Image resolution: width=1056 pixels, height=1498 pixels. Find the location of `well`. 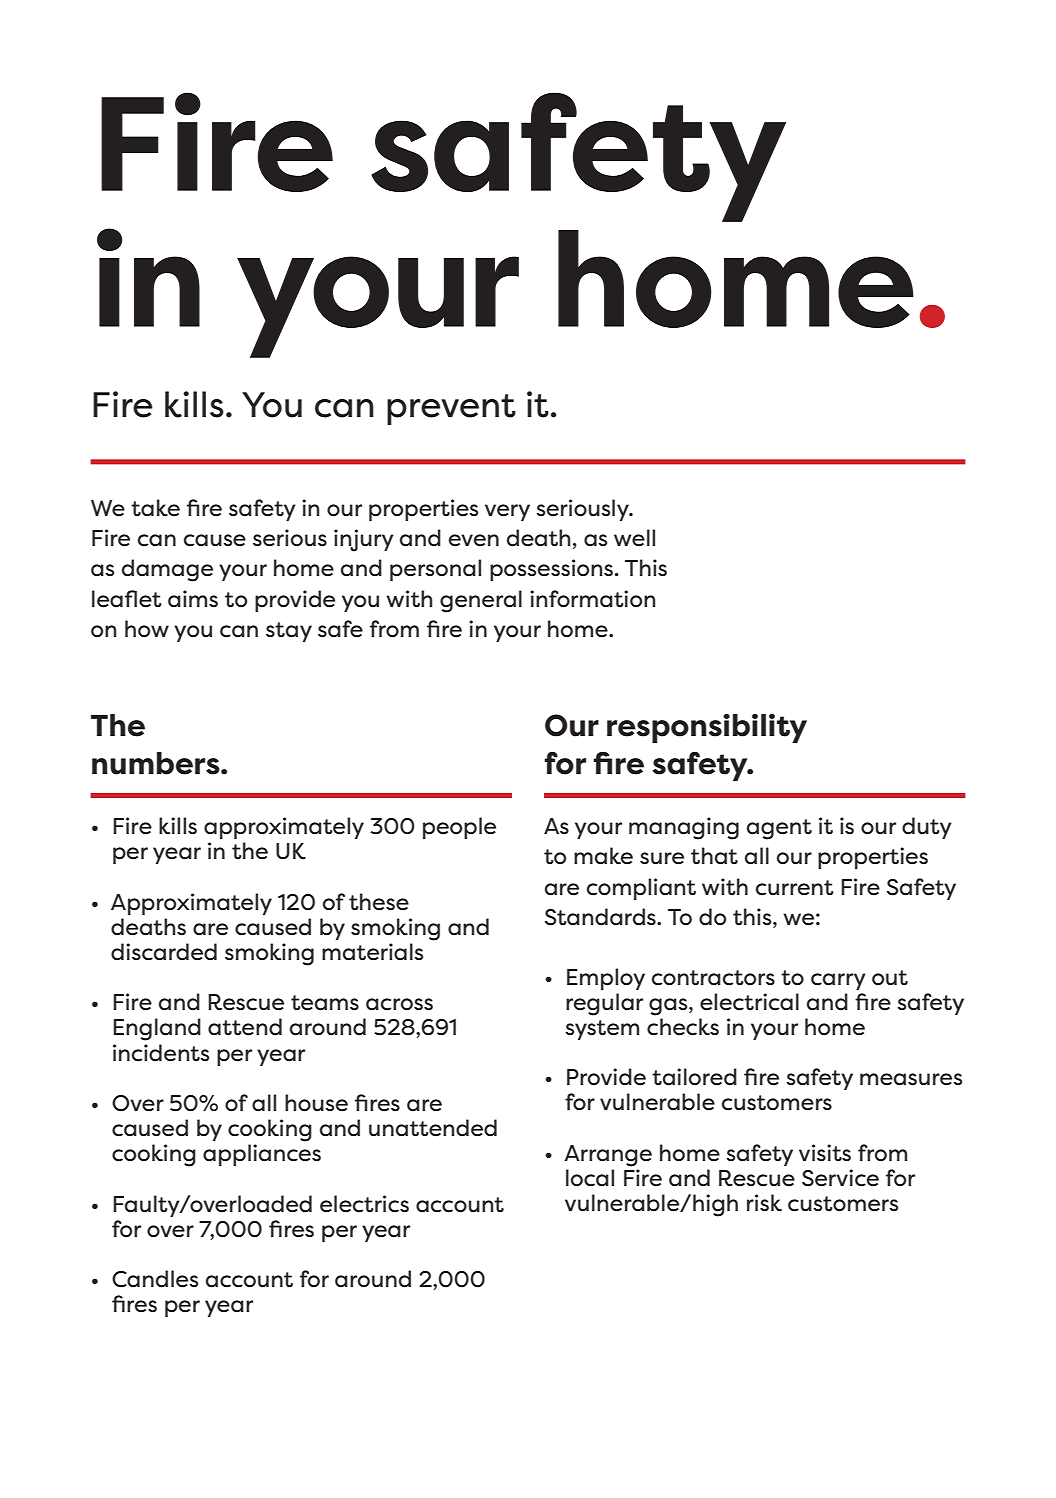

well is located at coordinates (634, 538).
